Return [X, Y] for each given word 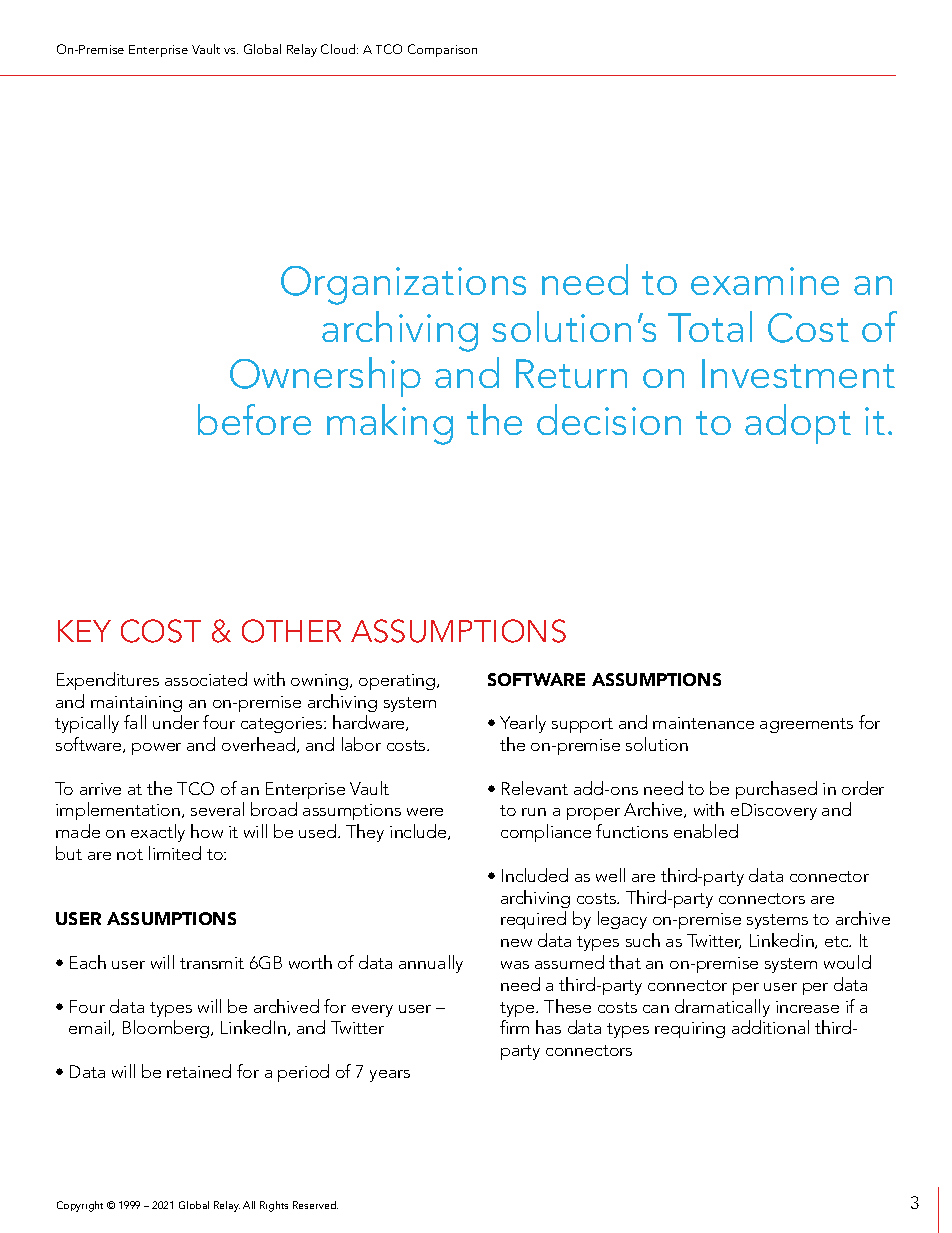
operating [398, 682]
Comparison [442, 50]
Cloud [339, 49]
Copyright [80, 1206]
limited [175, 853]
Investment [798, 373]
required [533, 920]
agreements [806, 725]
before [254, 419]
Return [571, 373]
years [390, 1076]
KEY [84, 631]
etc [838, 941]
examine [765, 281]
